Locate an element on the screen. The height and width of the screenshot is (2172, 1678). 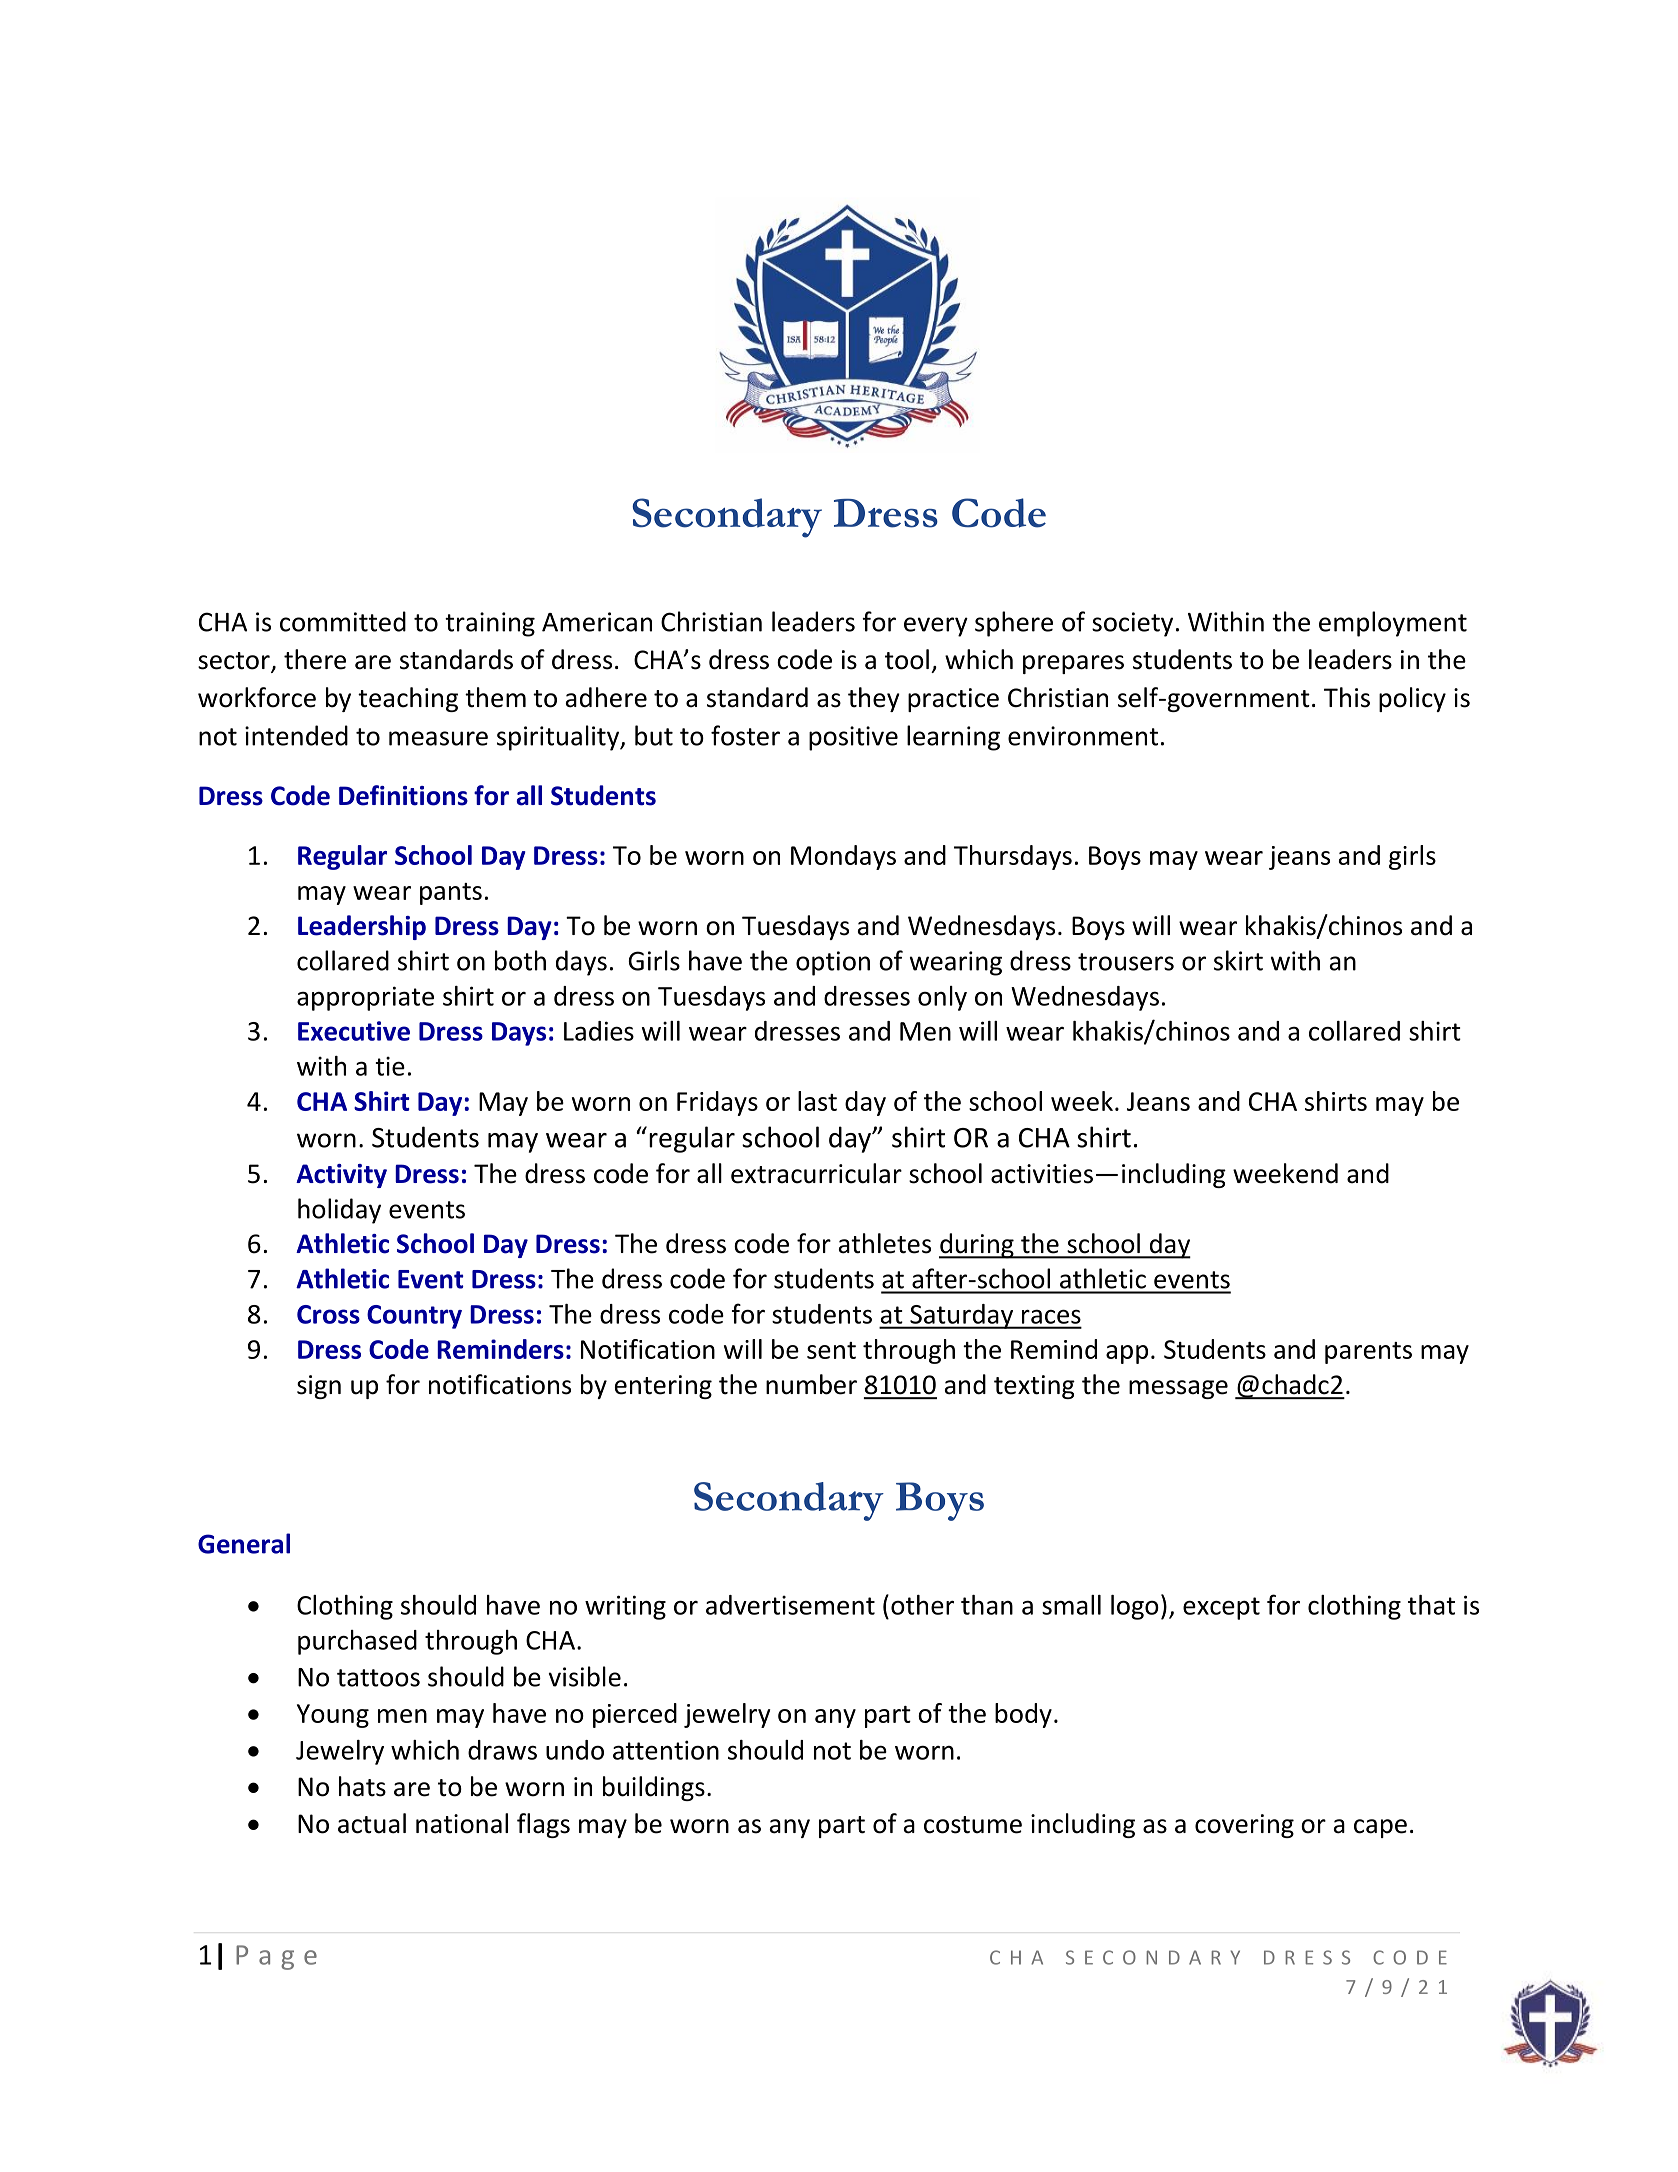
advertisement is located at coordinates (790, 1605).
